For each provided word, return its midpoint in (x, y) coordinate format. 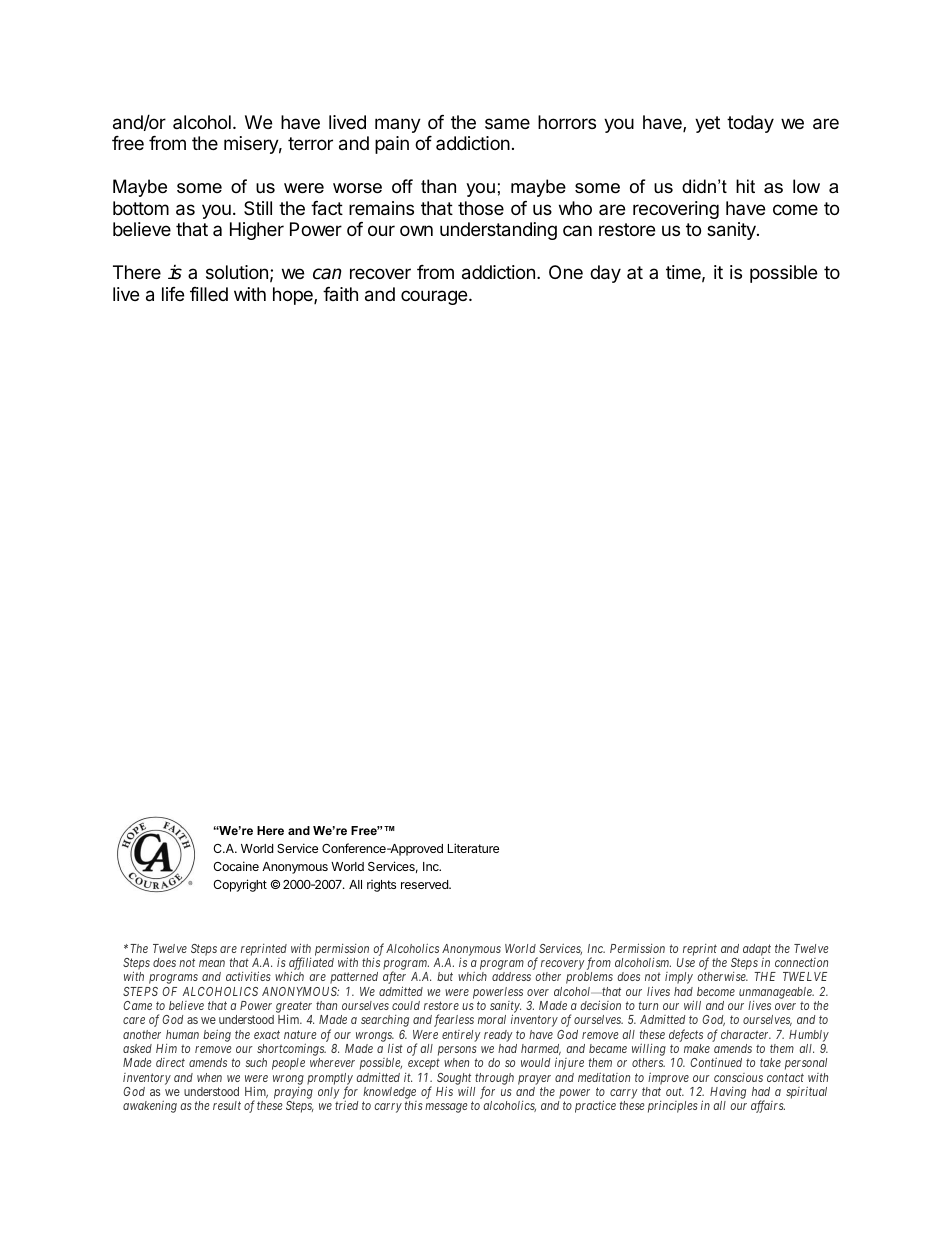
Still (258, 208)
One (566, 272)
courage (435, 297)
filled (209, 294)
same (507, 124)
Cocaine (236, 866)
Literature (473, 848)
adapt (757, 950)
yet (707, 124)
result (227, 1105)
